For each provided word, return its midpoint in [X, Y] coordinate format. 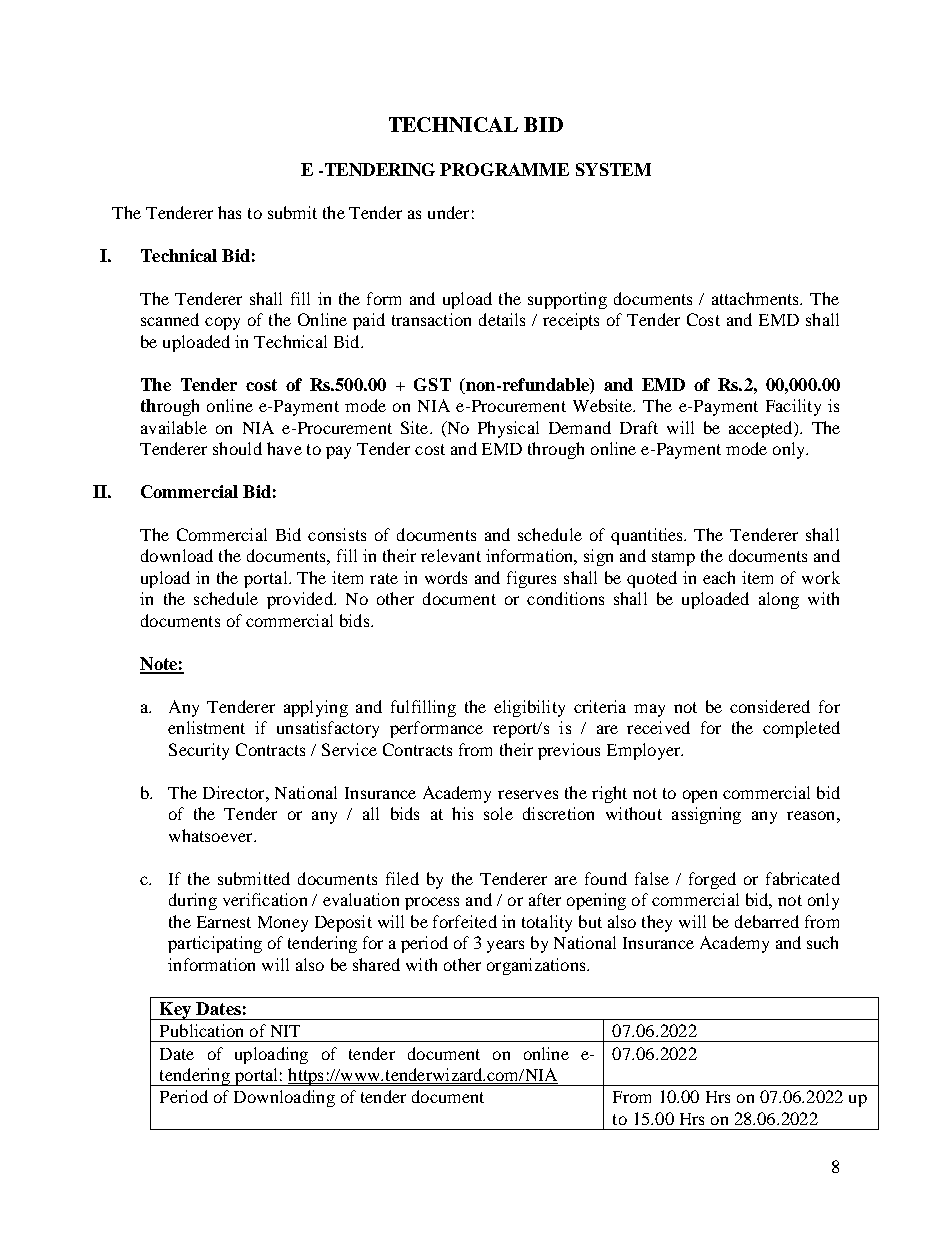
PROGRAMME [504, 169]
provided [301, 600]
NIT [285, 1031]
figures [531, 579]
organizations [537, 966]
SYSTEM [613, 169]
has [229, 212]
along [779, 600]
